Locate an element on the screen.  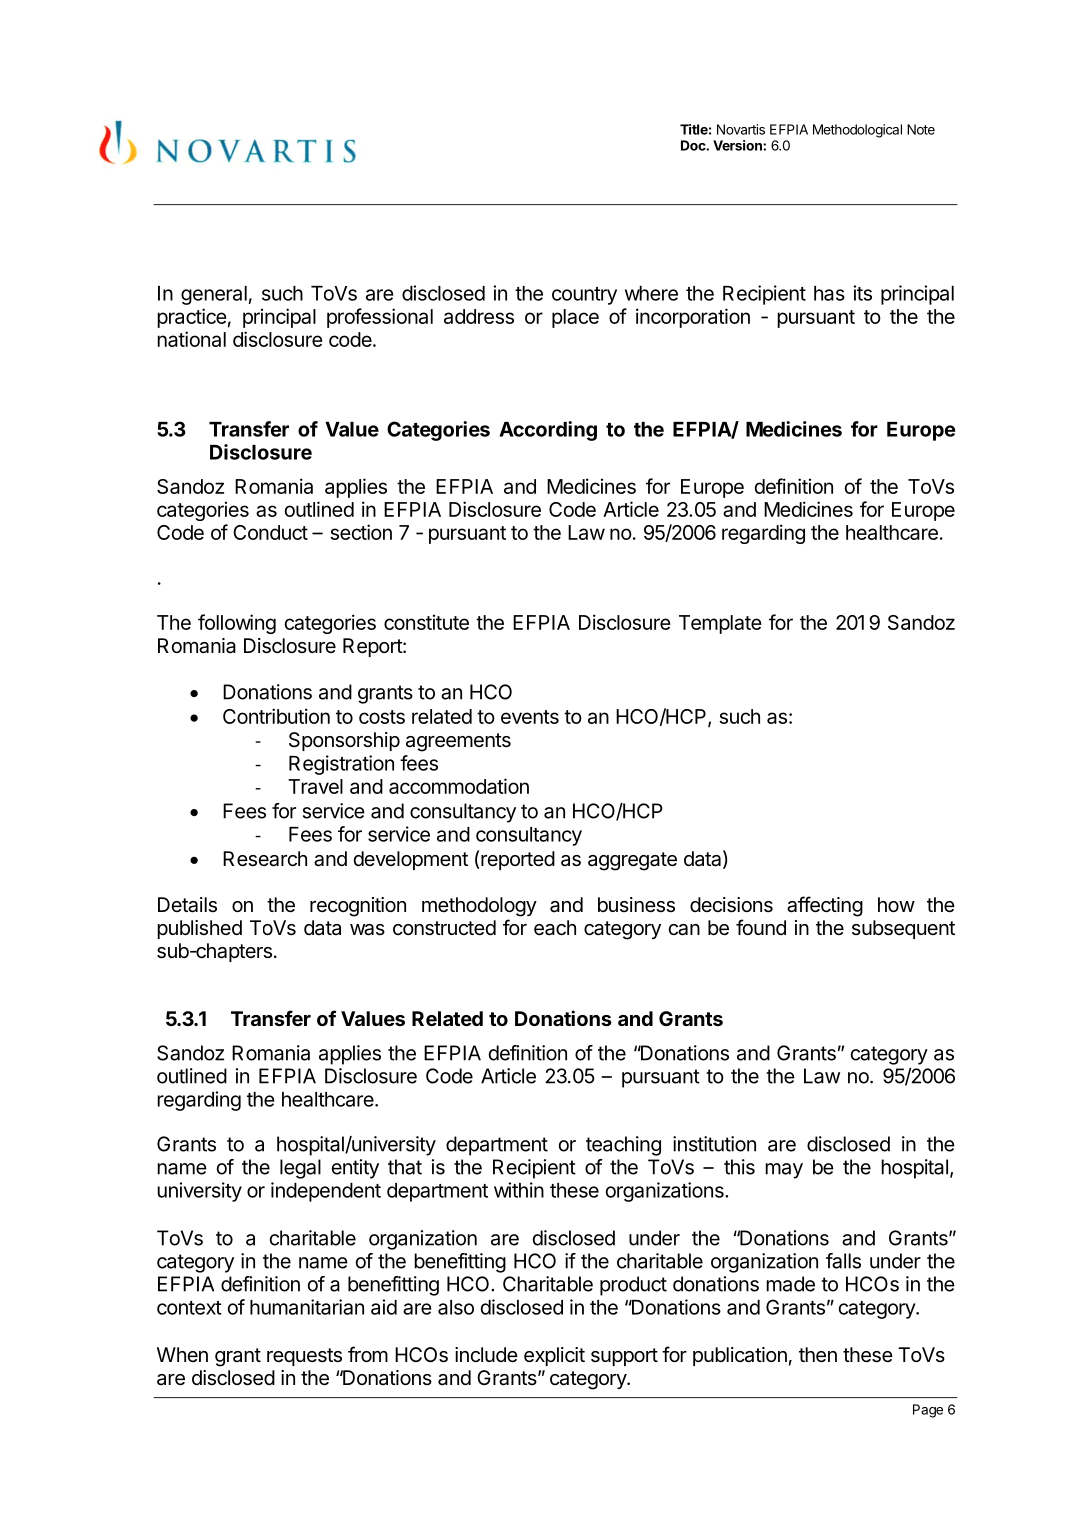
general is located at coordinates (214, 295).
